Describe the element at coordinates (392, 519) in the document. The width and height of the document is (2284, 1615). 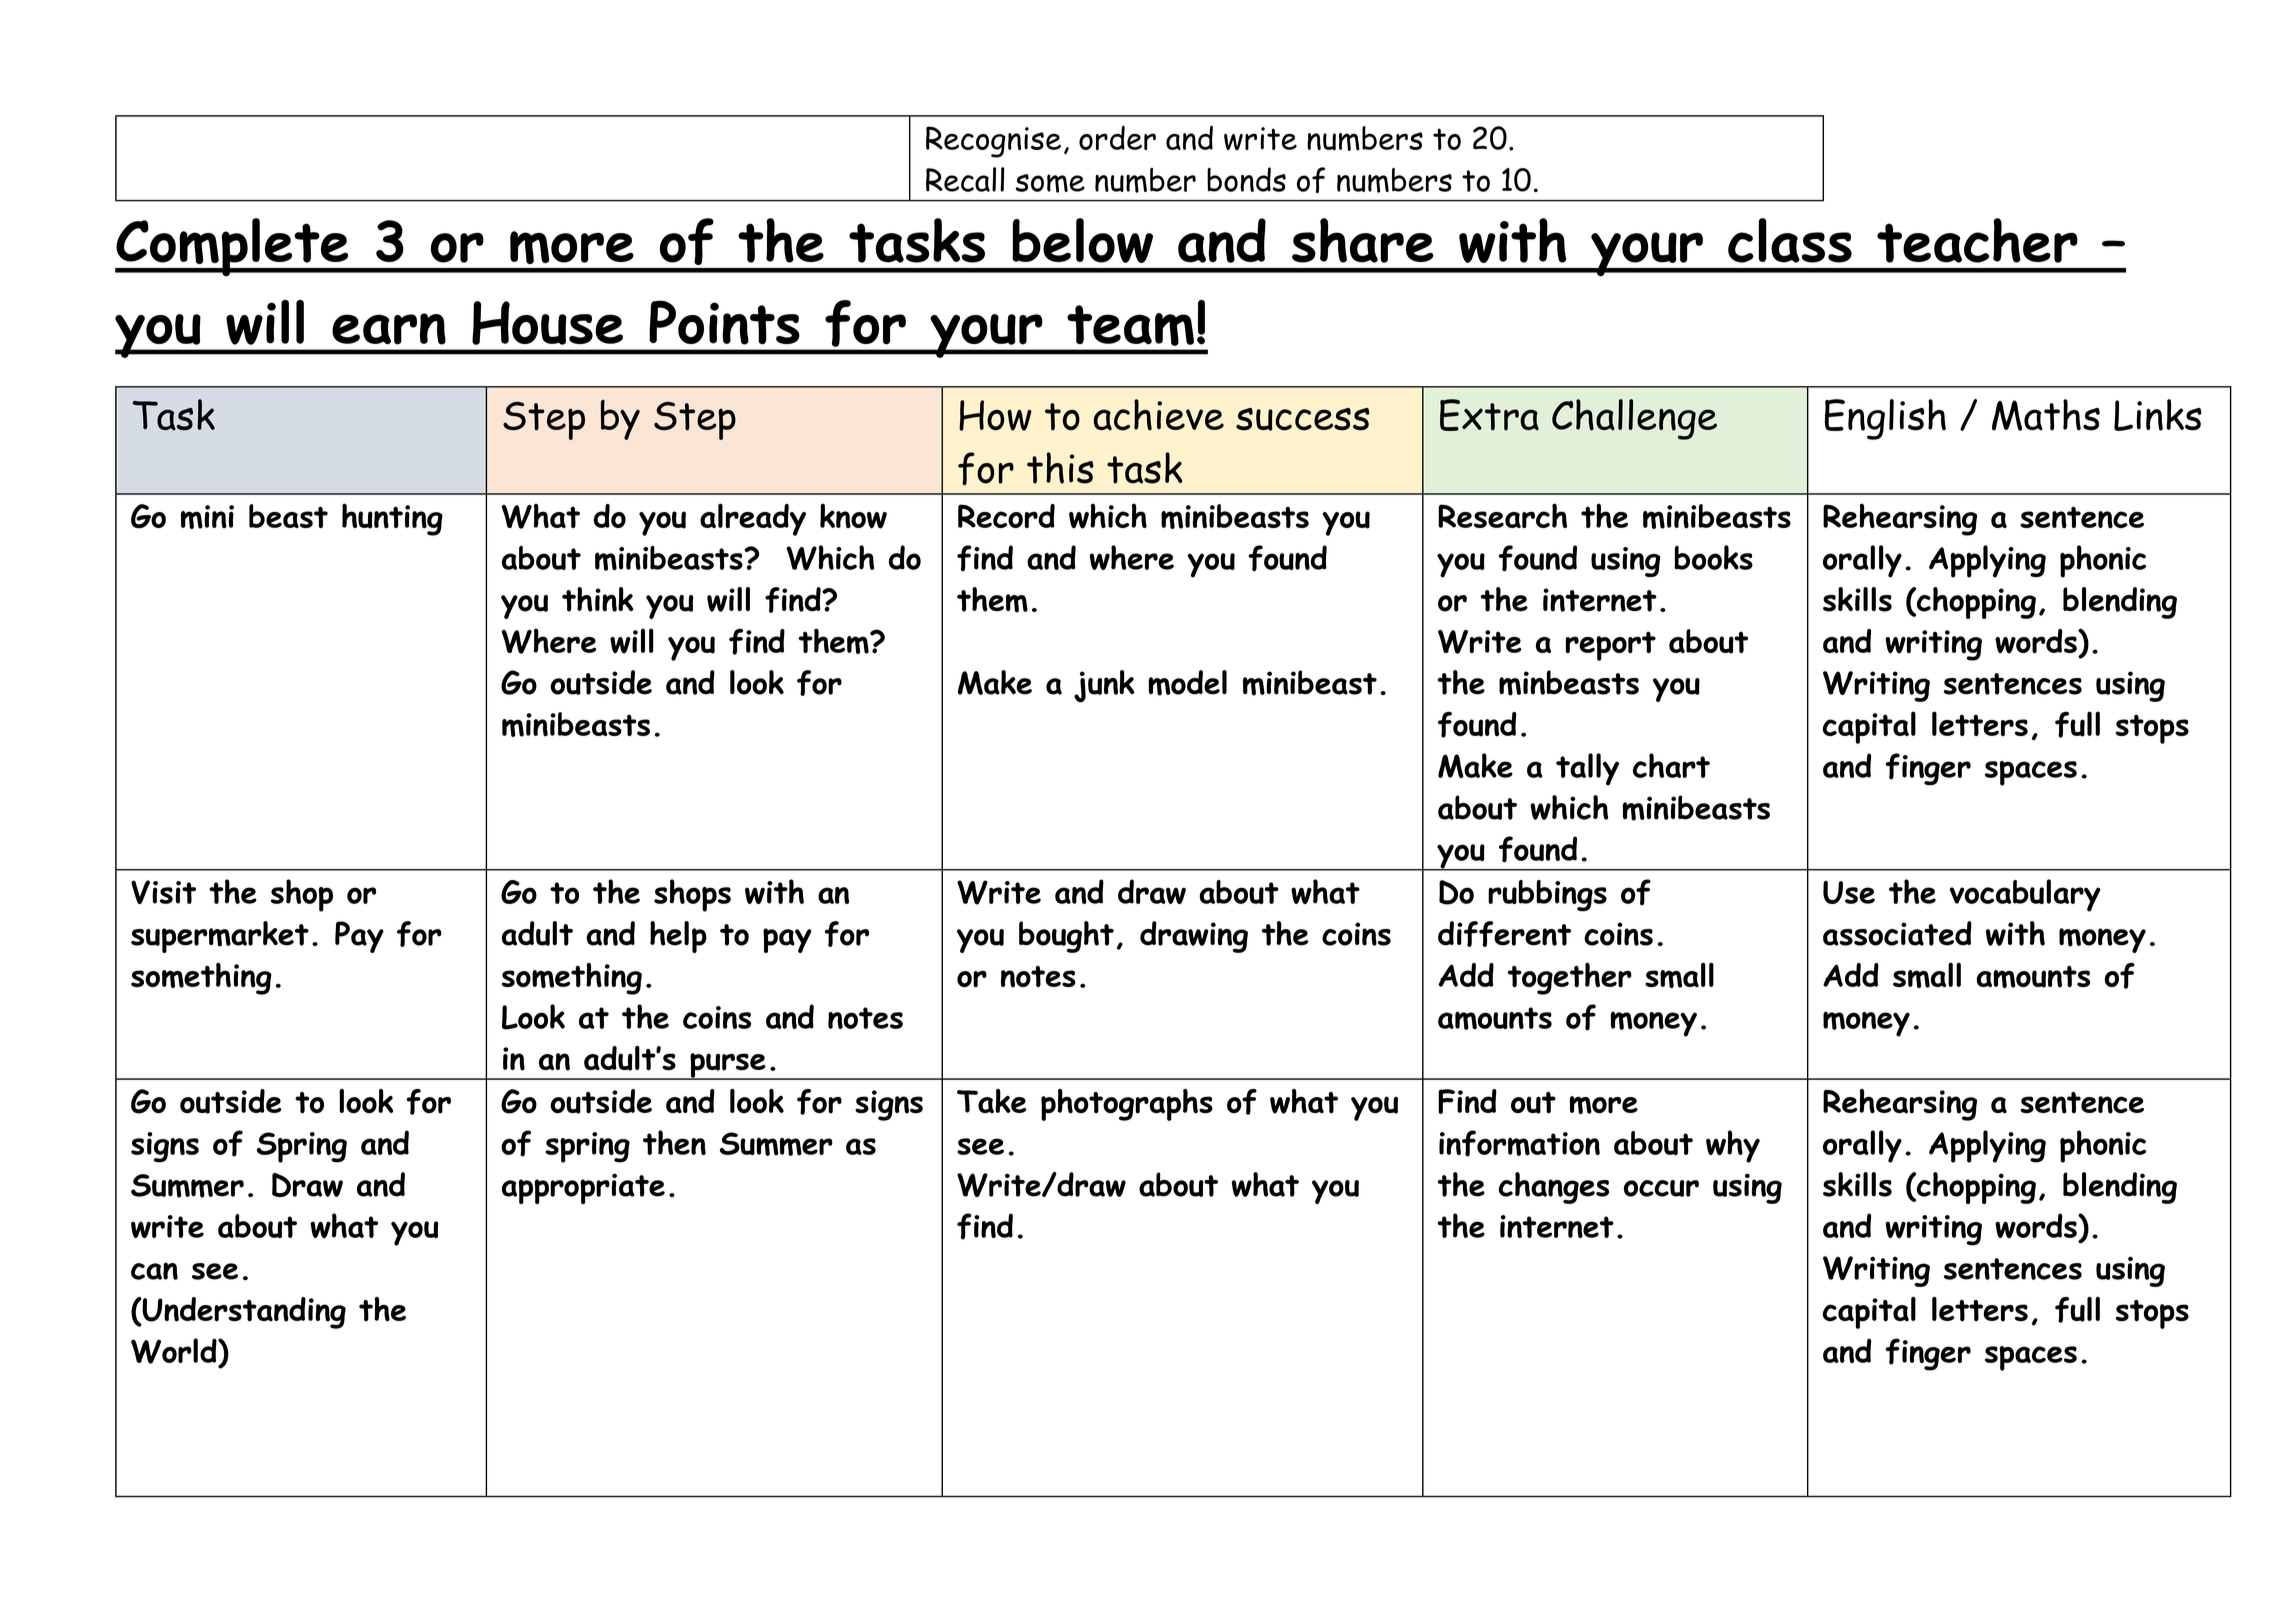
I see `hunting` at that location.
